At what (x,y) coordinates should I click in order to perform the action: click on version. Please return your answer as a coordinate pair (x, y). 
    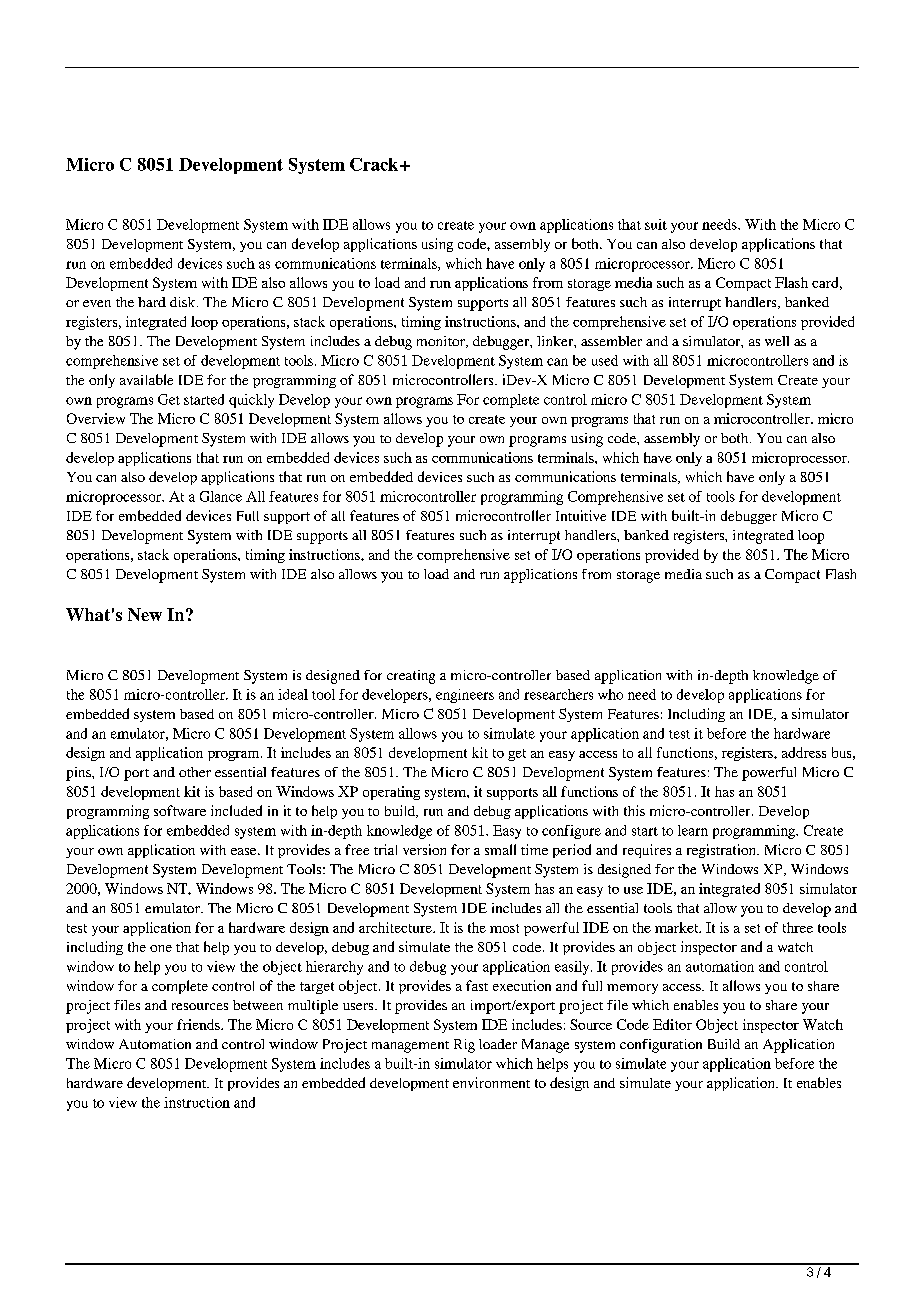
    Looking at the image, I should click on (424, 849).
